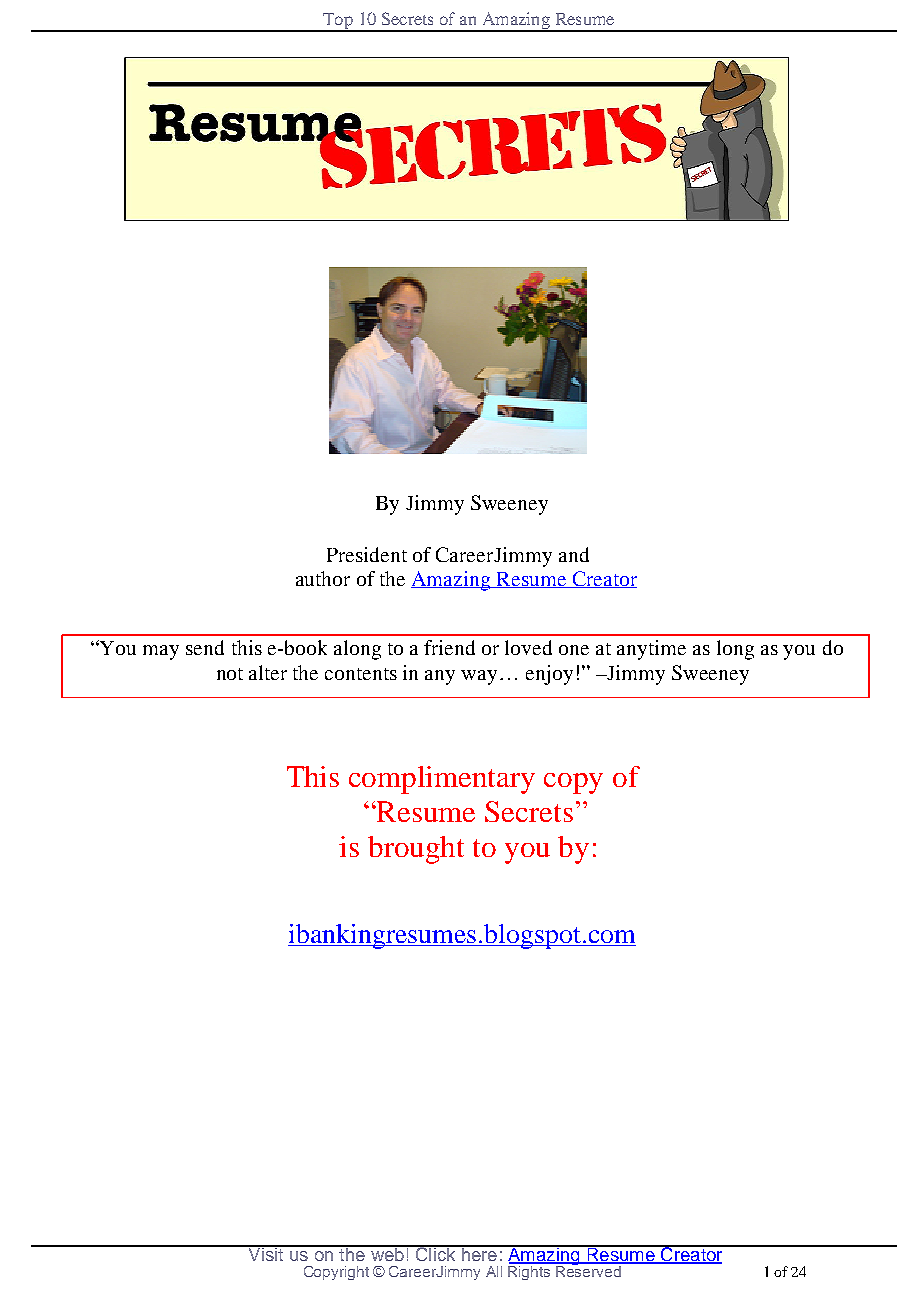  What do you see at coordinates (367, 554) in the image?
I see `President` at bounding box center [367, 554].
